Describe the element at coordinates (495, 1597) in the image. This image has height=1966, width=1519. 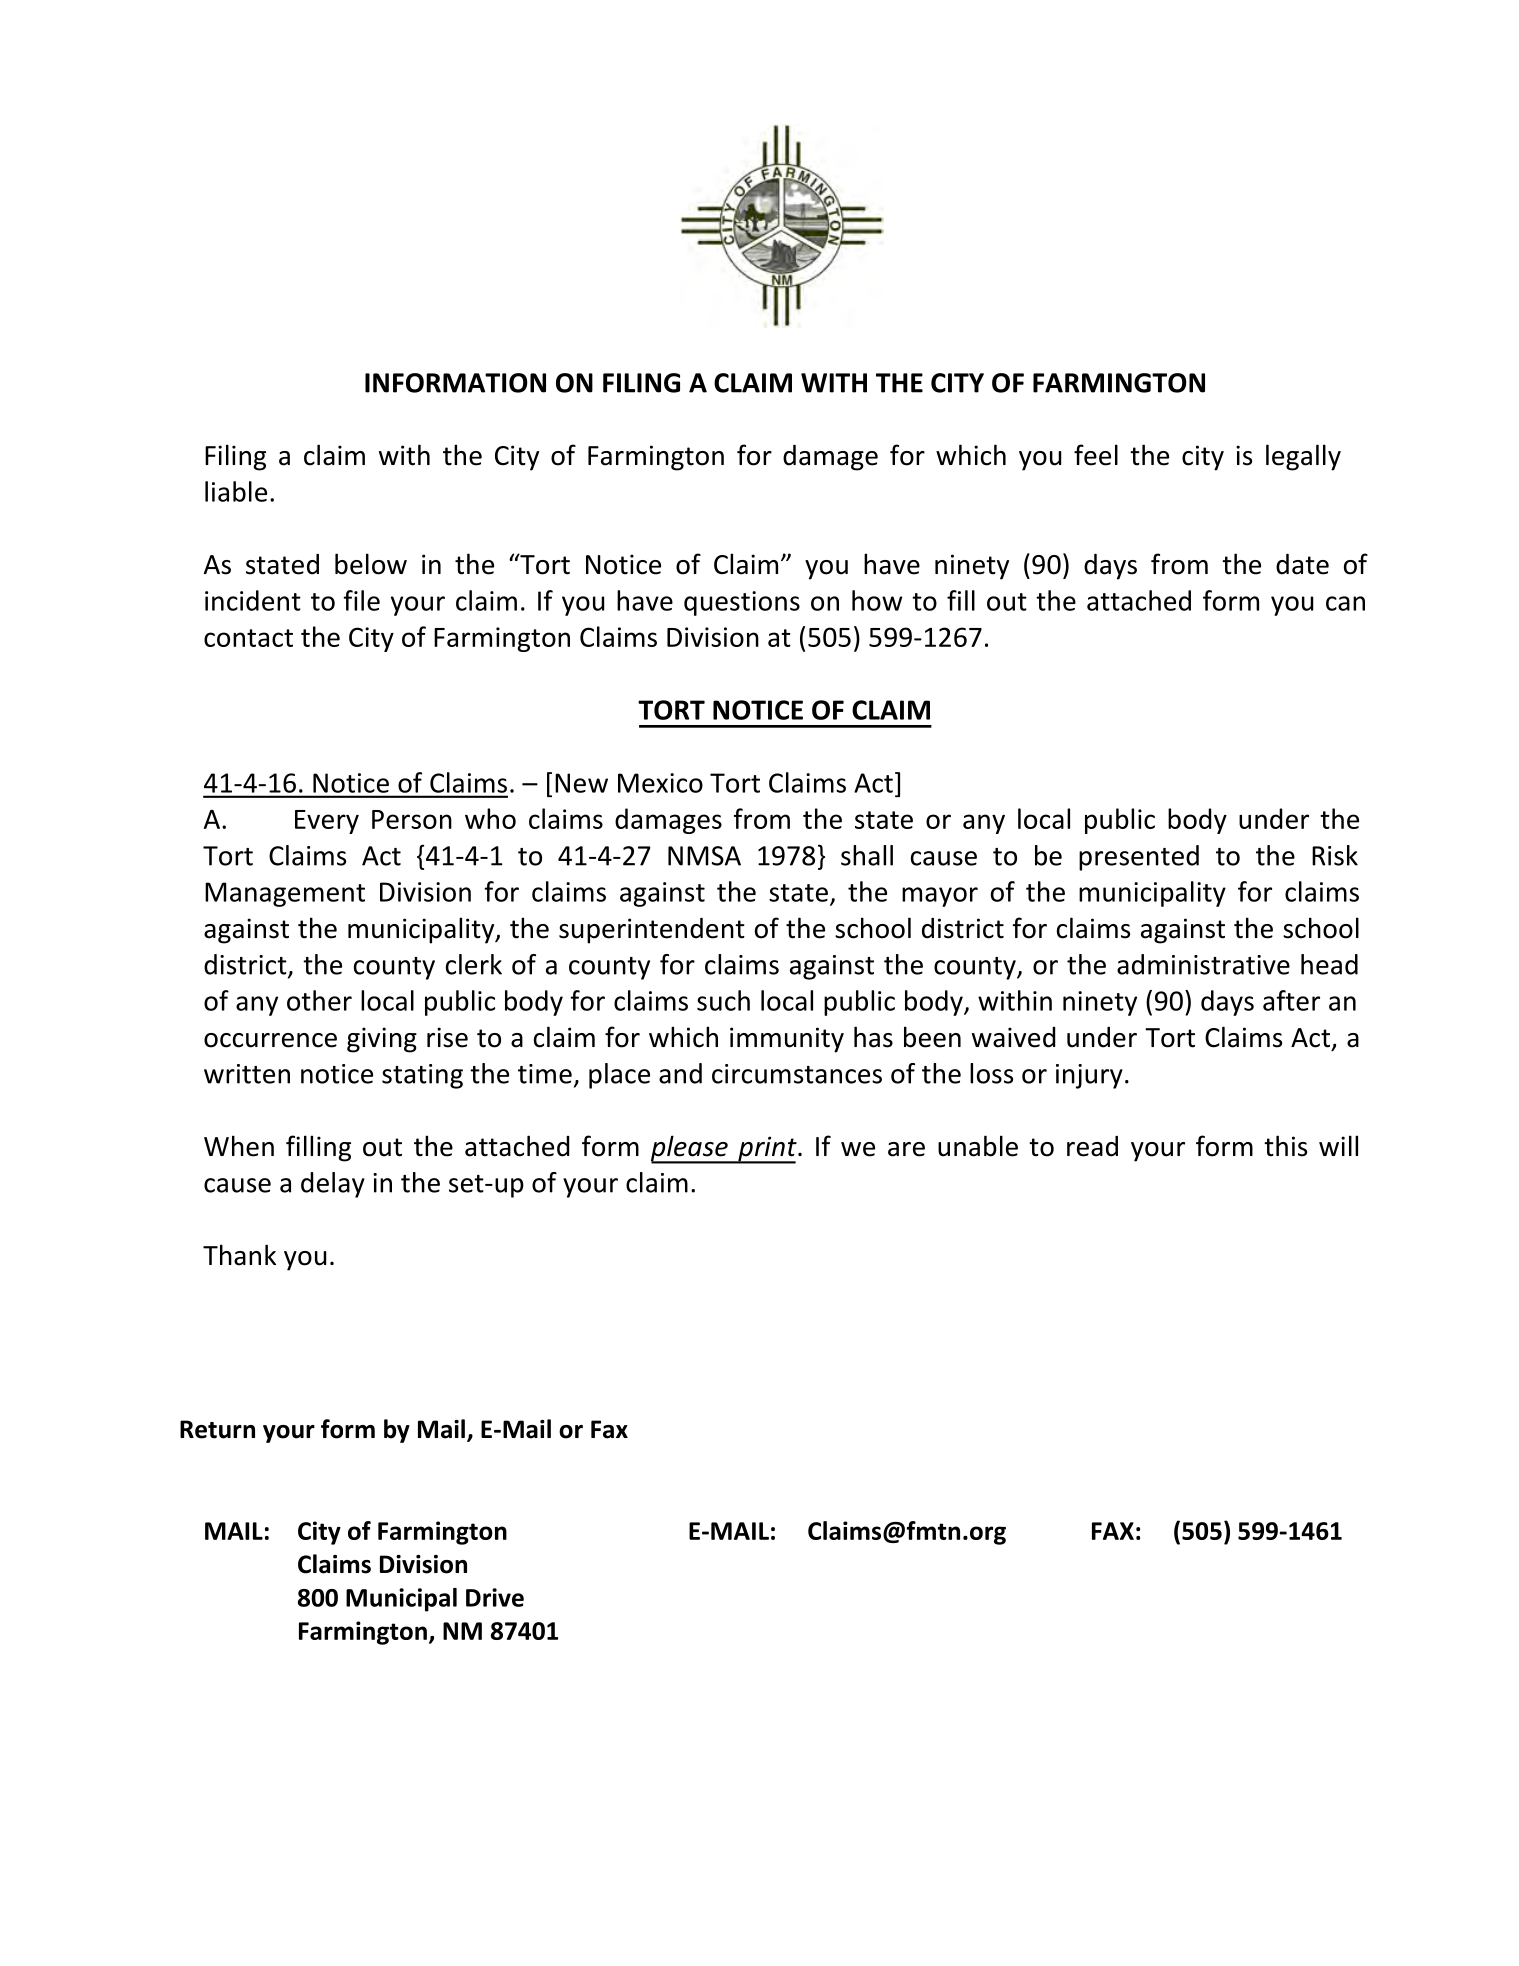
I see `Drive` at that location.
